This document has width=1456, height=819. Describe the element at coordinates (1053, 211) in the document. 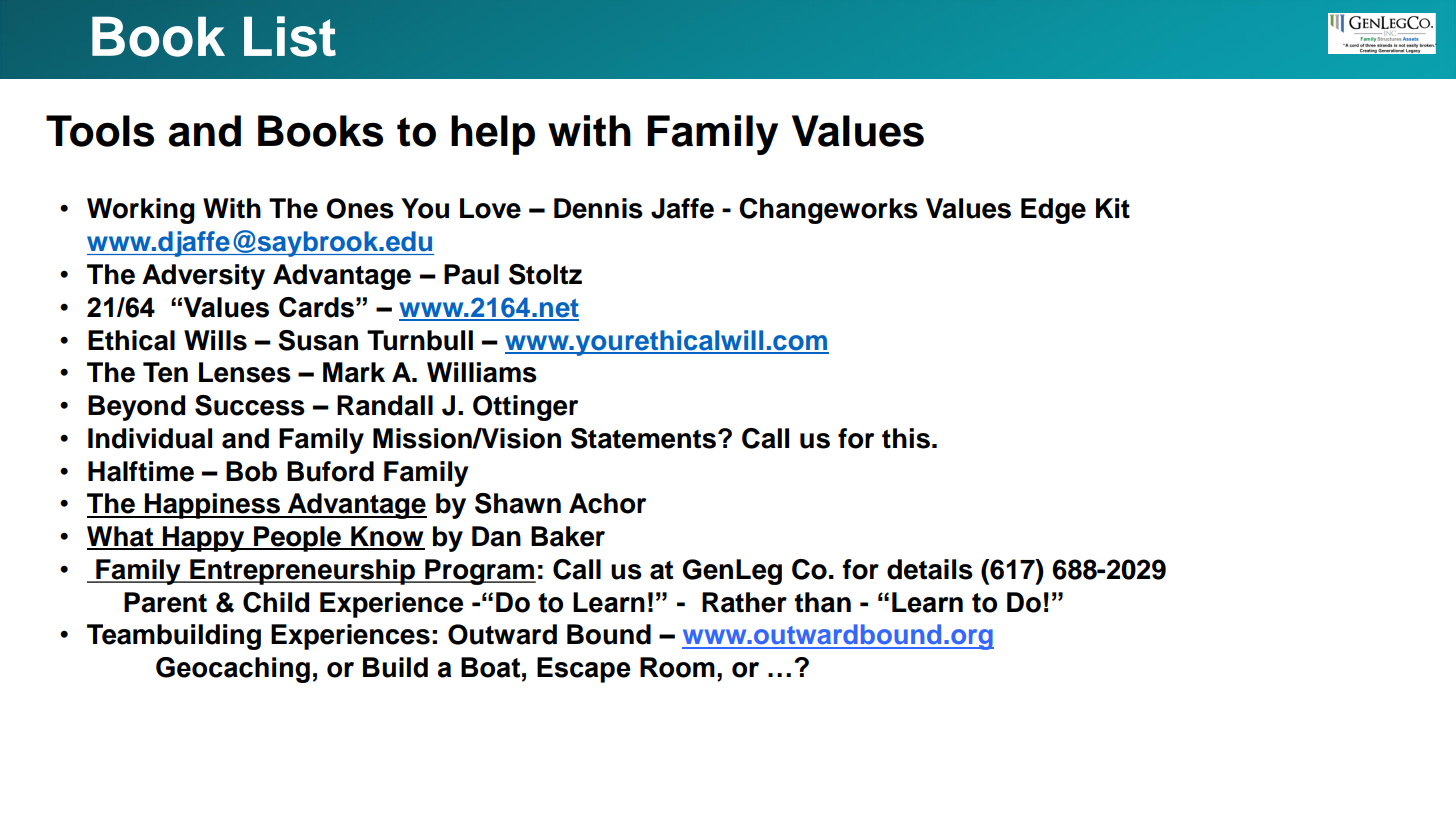

I see `Edge` at that location.
